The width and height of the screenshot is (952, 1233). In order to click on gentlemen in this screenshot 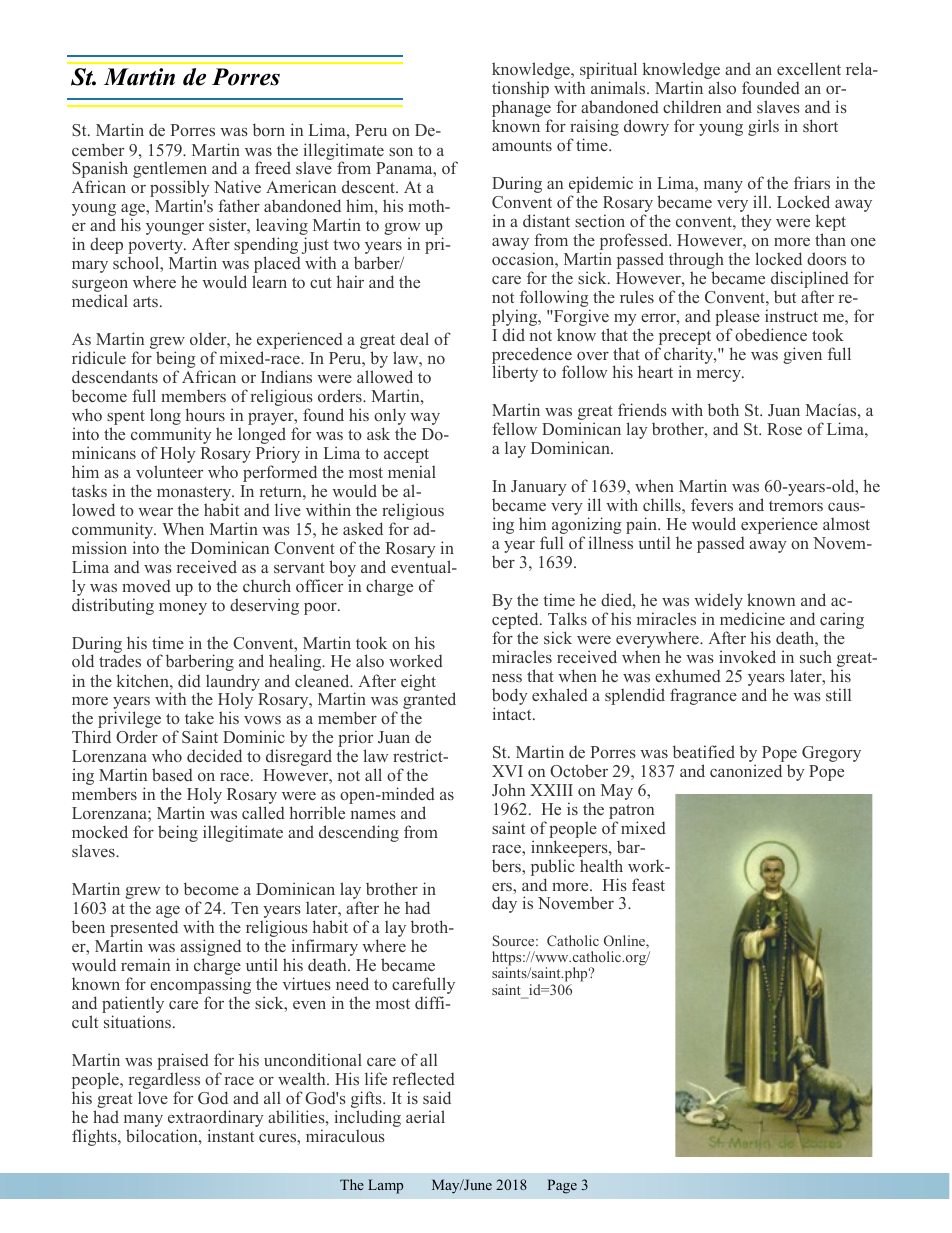, I will do `click(170, 171)`.
